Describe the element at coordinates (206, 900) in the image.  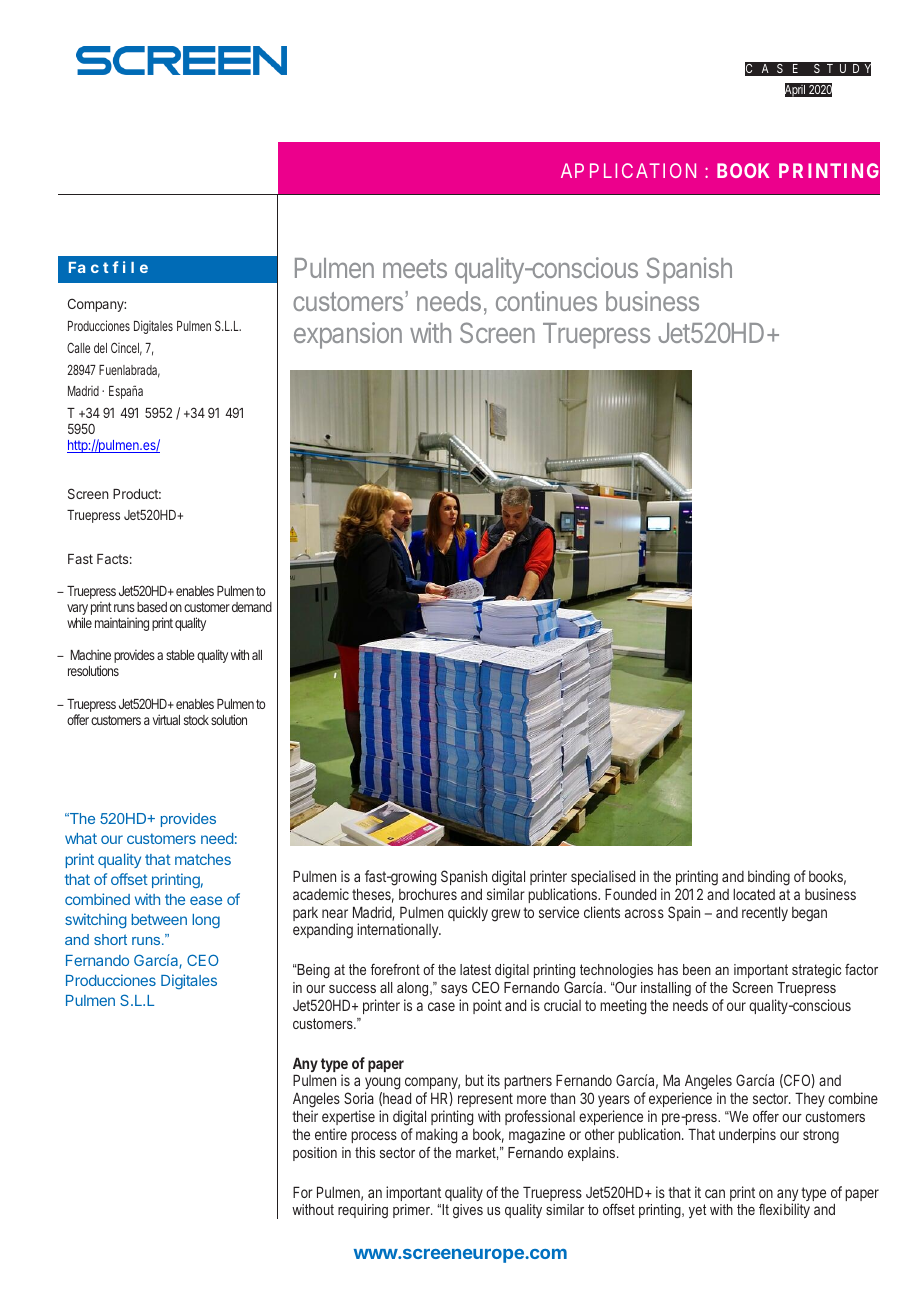
I see `ease` at that location.
